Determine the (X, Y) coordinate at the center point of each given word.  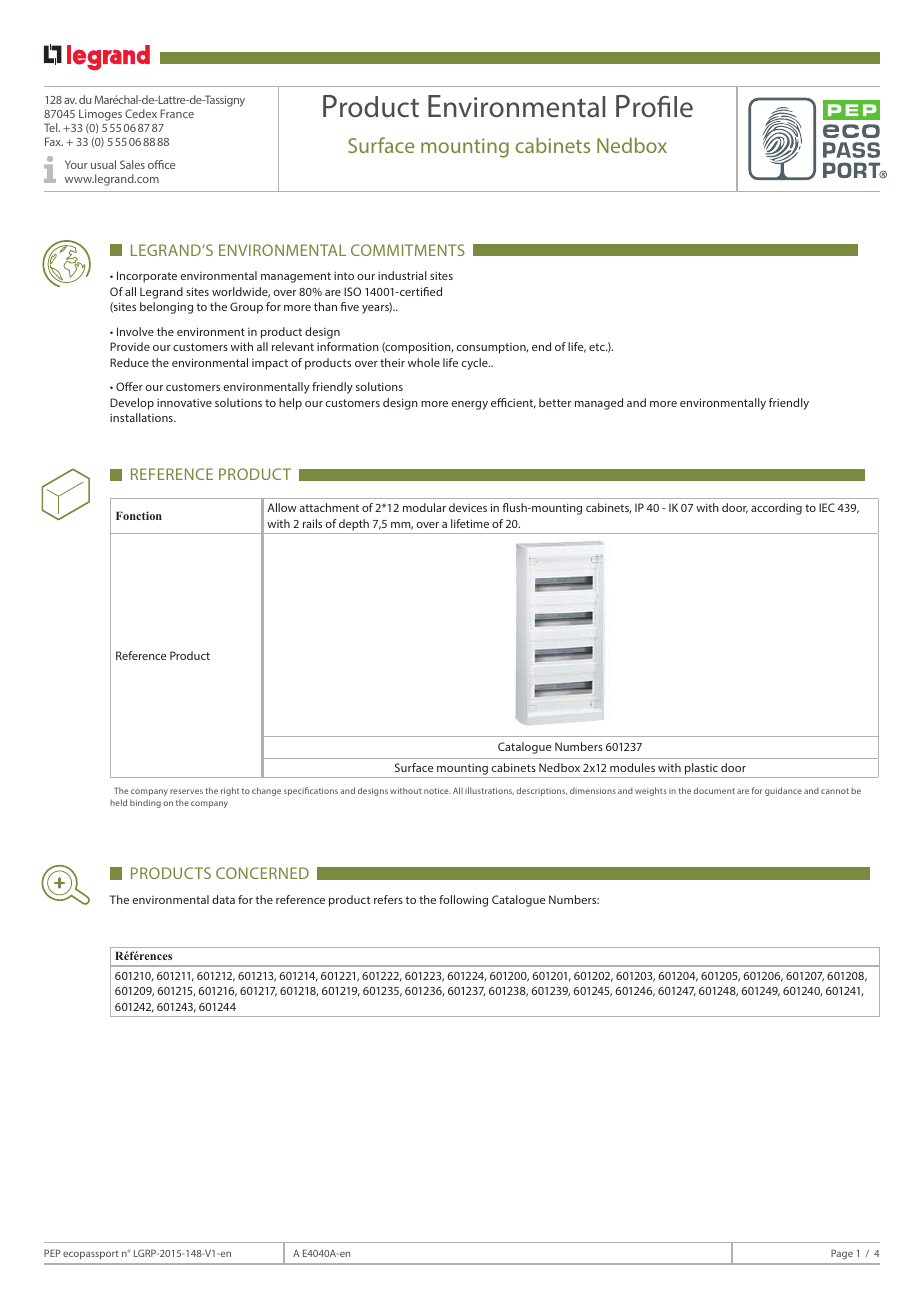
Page (842, 1254)
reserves (186, 791)
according (776, 509)
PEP (52, 1253)
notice (437, 791)
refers (388, 899)
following (463, 901)
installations (142, 417)
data (223, 899)
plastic (701, 770)
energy (470, 405)
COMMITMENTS (408, 250)
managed (599, 404)
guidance (783, 791)
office (161, 164)
